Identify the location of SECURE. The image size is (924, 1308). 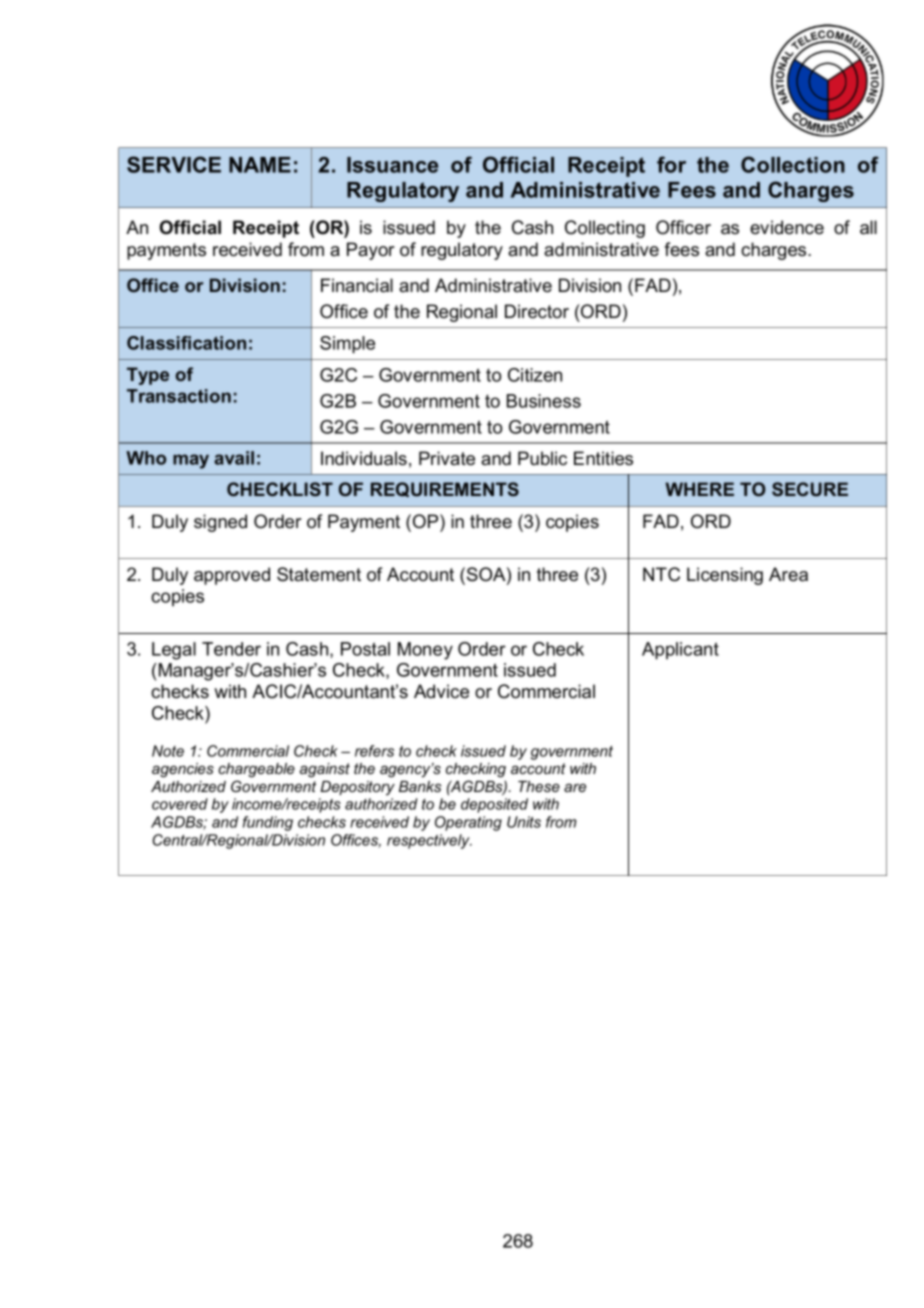
(810, 489).
